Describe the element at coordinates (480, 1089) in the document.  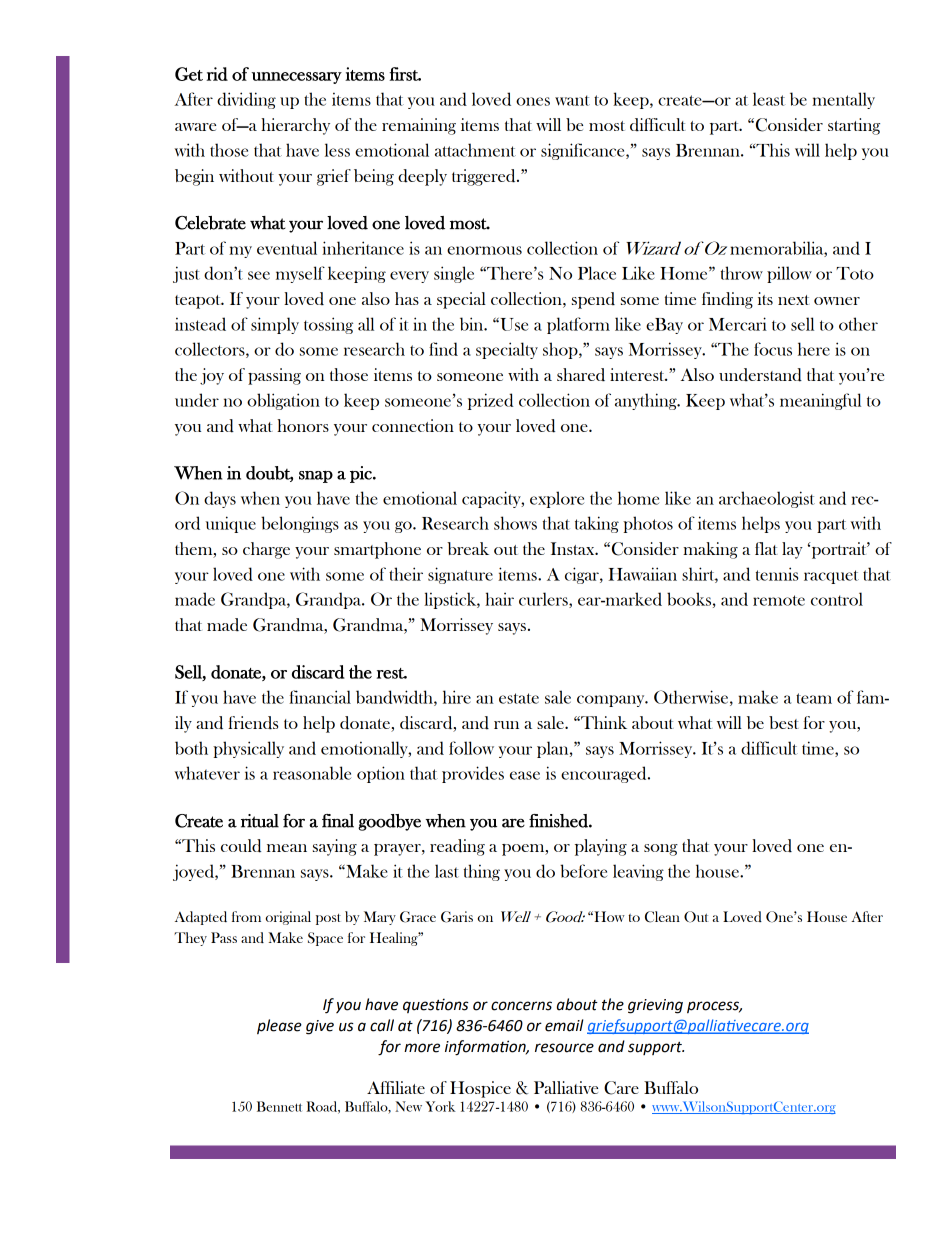
I see `Hospice` at that location.
